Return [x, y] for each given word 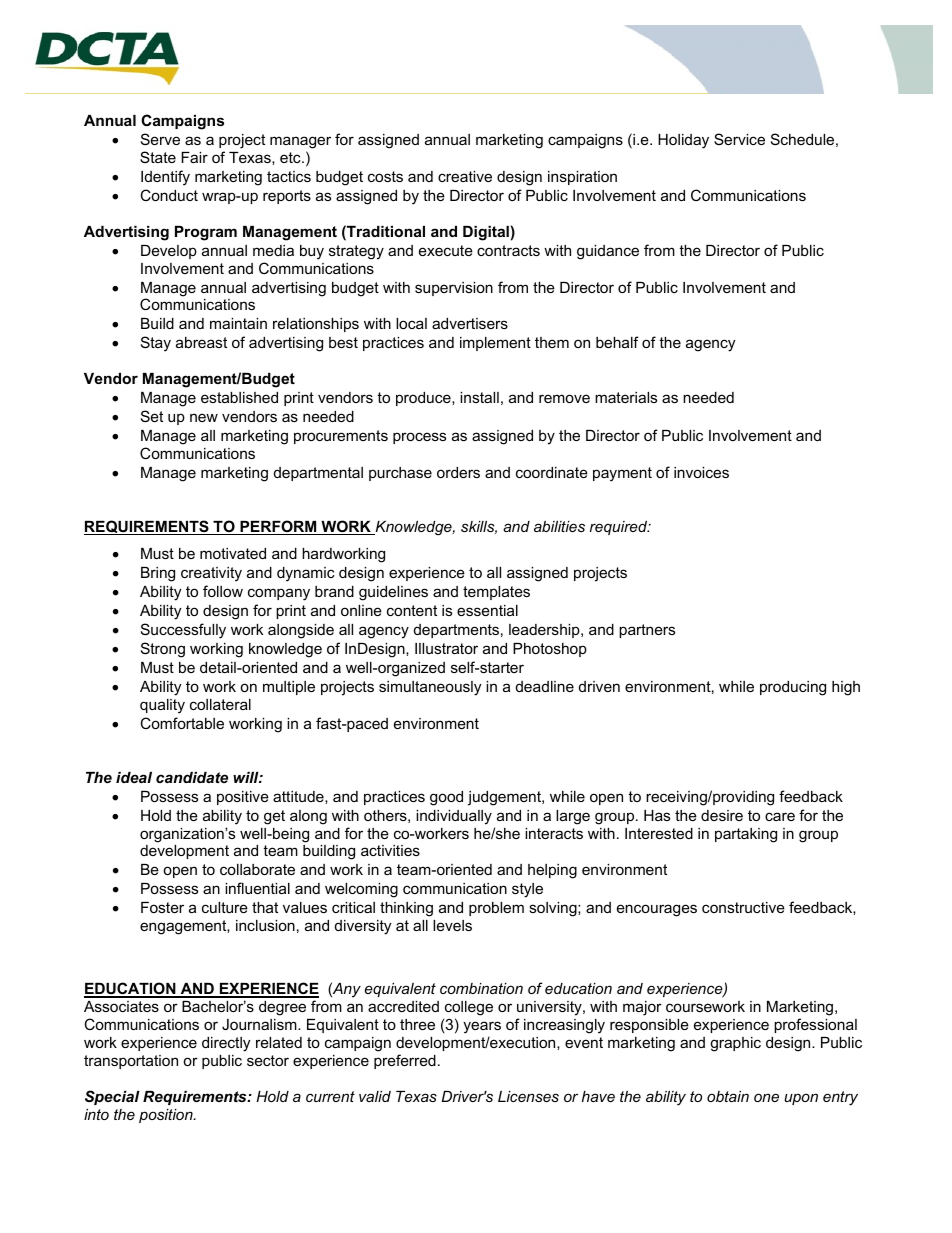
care [780, 816]
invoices [701, 472]
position [167, 1116]
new [204, 417]
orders [458, 472]
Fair [194, 157]
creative [465, 176]
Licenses [528, 1096]
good [446, 798]
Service [739, 139]
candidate [192, 777]
